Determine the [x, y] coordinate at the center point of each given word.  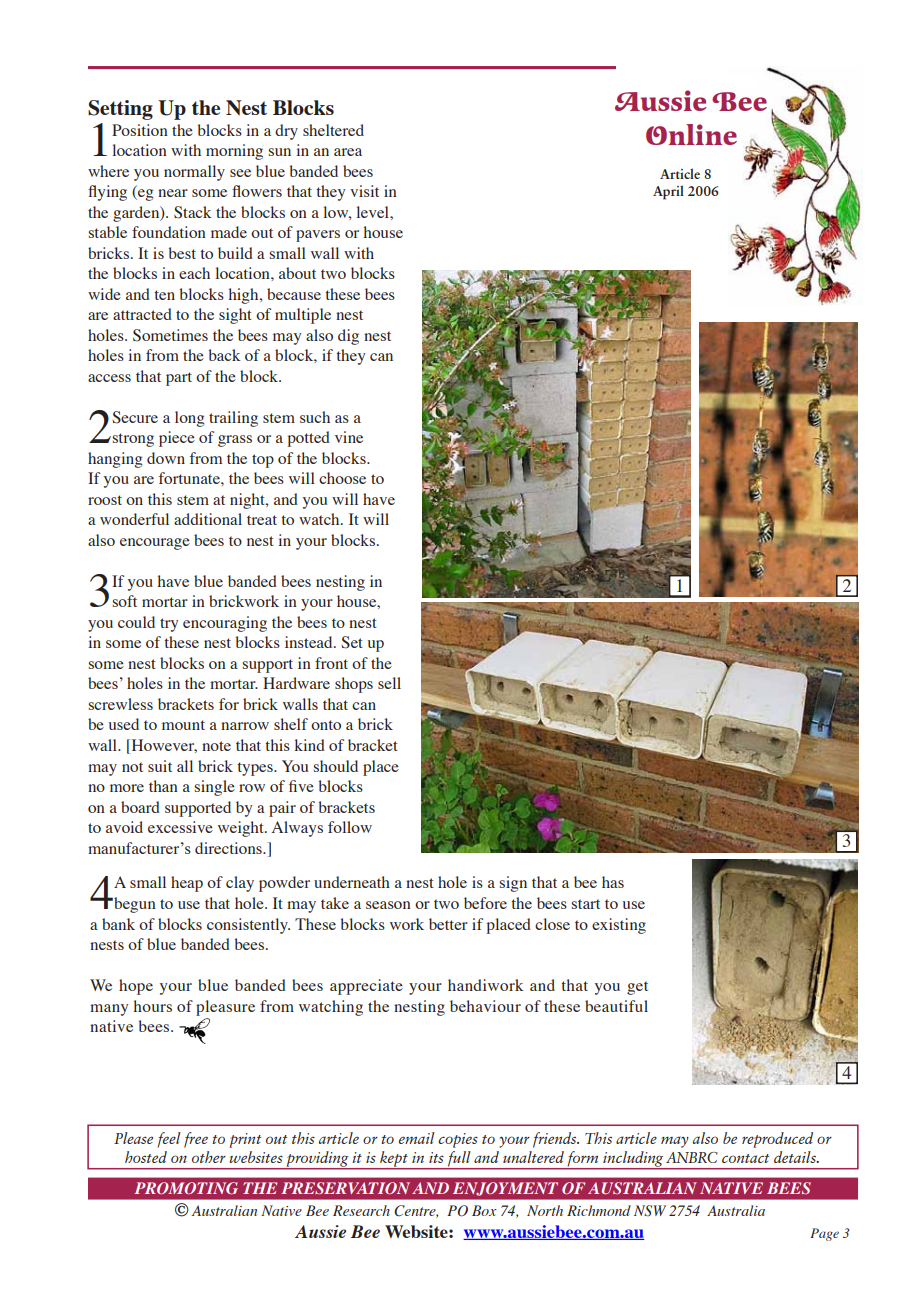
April [668, 192]
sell [389, 683]
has [613, 882]
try [169, 625]
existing [619, 926]
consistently [248, 926]
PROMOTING [186, 1188]
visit [364, 191]
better [448, 924]
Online [691, 134]
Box [484, 1210]
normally [194, 173]
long [189, 419]
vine [349, 437]
